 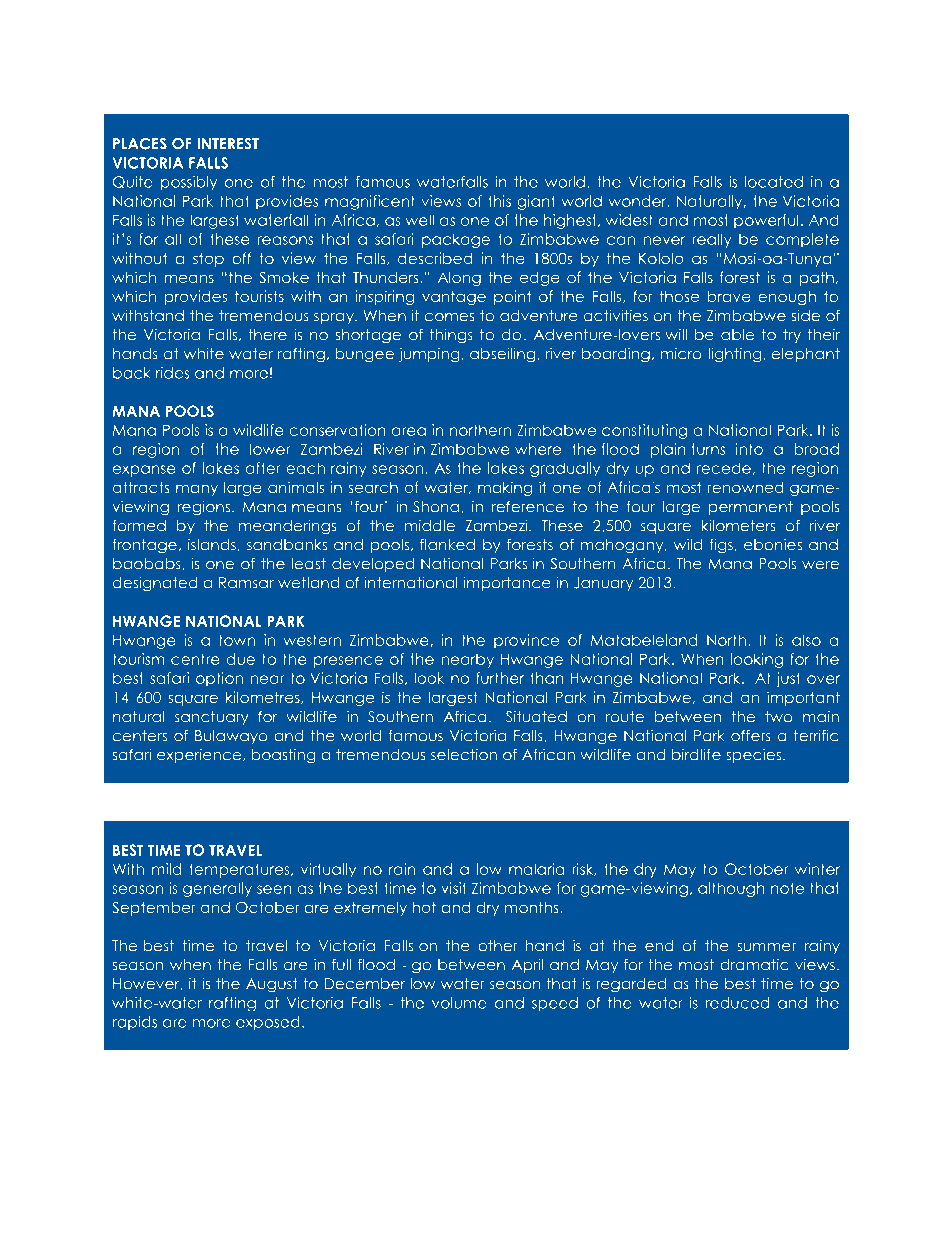 What do you see at coordinates (272, 985) in the screenshot?
I see `August` at bounding box center [272, 985].
